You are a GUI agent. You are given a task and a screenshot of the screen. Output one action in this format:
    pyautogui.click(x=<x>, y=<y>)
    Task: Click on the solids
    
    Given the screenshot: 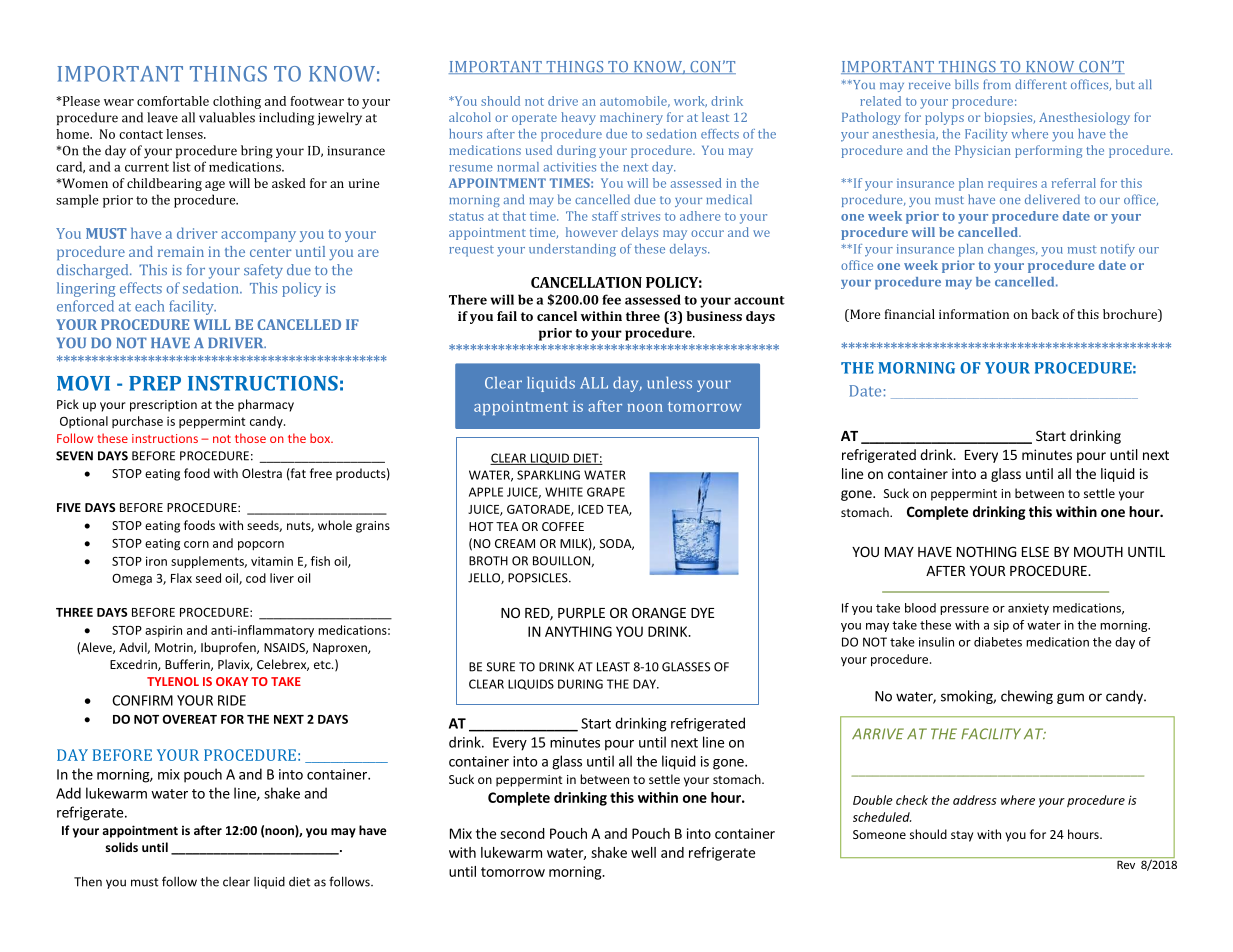 What is the action you would take?
    pyautogui.click(x=122, y=847)
